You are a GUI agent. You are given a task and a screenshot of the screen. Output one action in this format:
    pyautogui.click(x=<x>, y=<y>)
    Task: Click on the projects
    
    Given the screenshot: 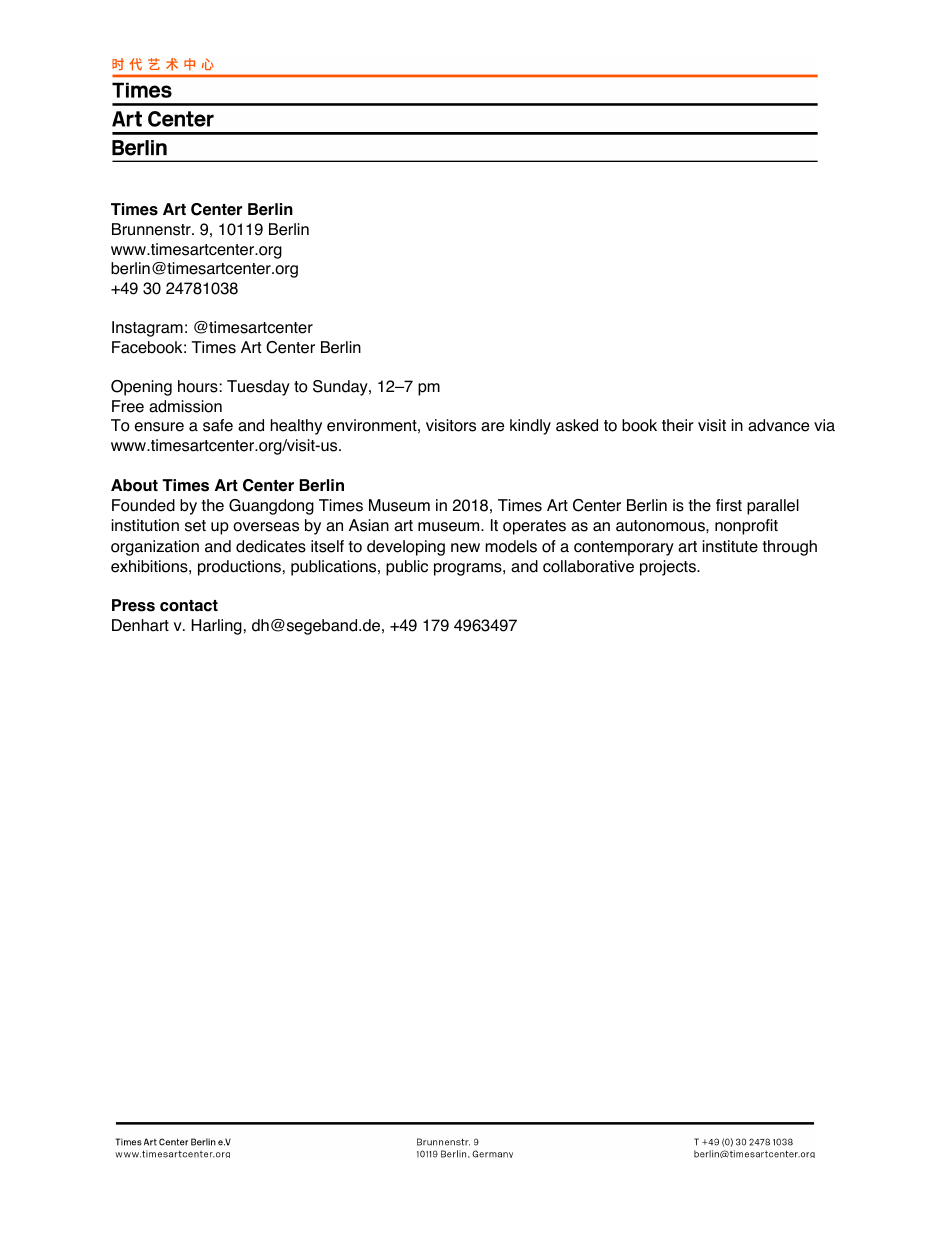 What is the action you would take?
    pyautogui.click(x=669, y=568)
